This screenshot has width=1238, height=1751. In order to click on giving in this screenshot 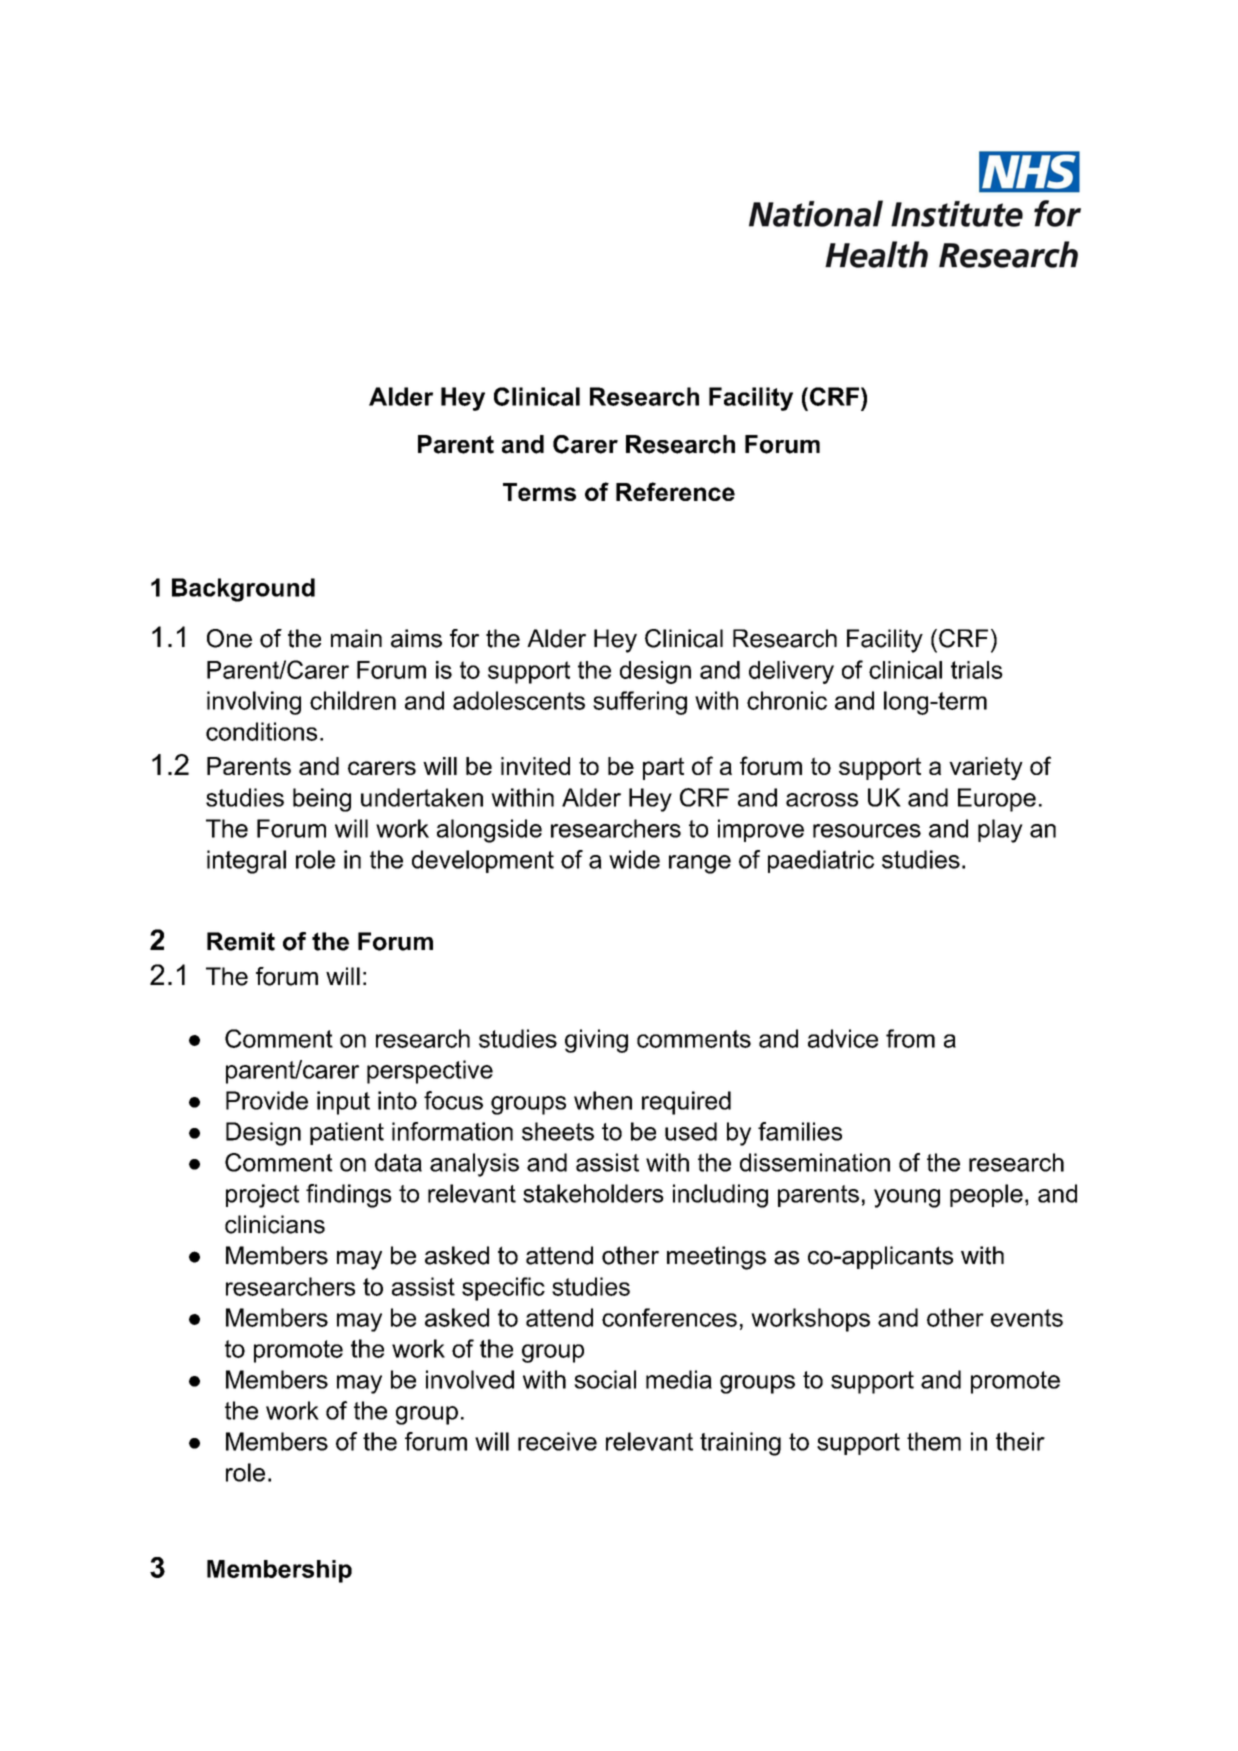, I will do `click(596, 1041)`.
